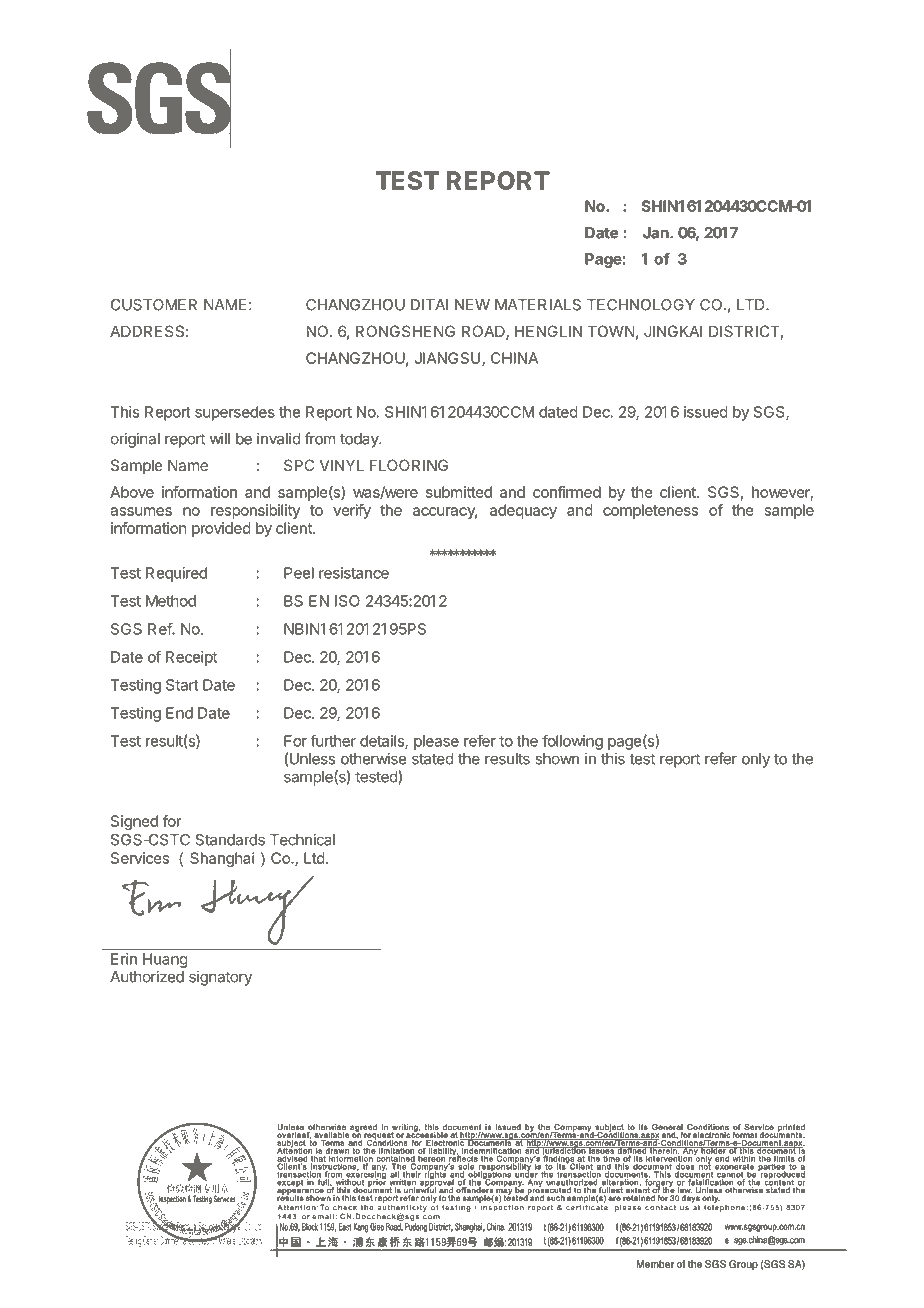  Describe the element at coordinates (472, 305) in the document. I see `NEW` at that location.
